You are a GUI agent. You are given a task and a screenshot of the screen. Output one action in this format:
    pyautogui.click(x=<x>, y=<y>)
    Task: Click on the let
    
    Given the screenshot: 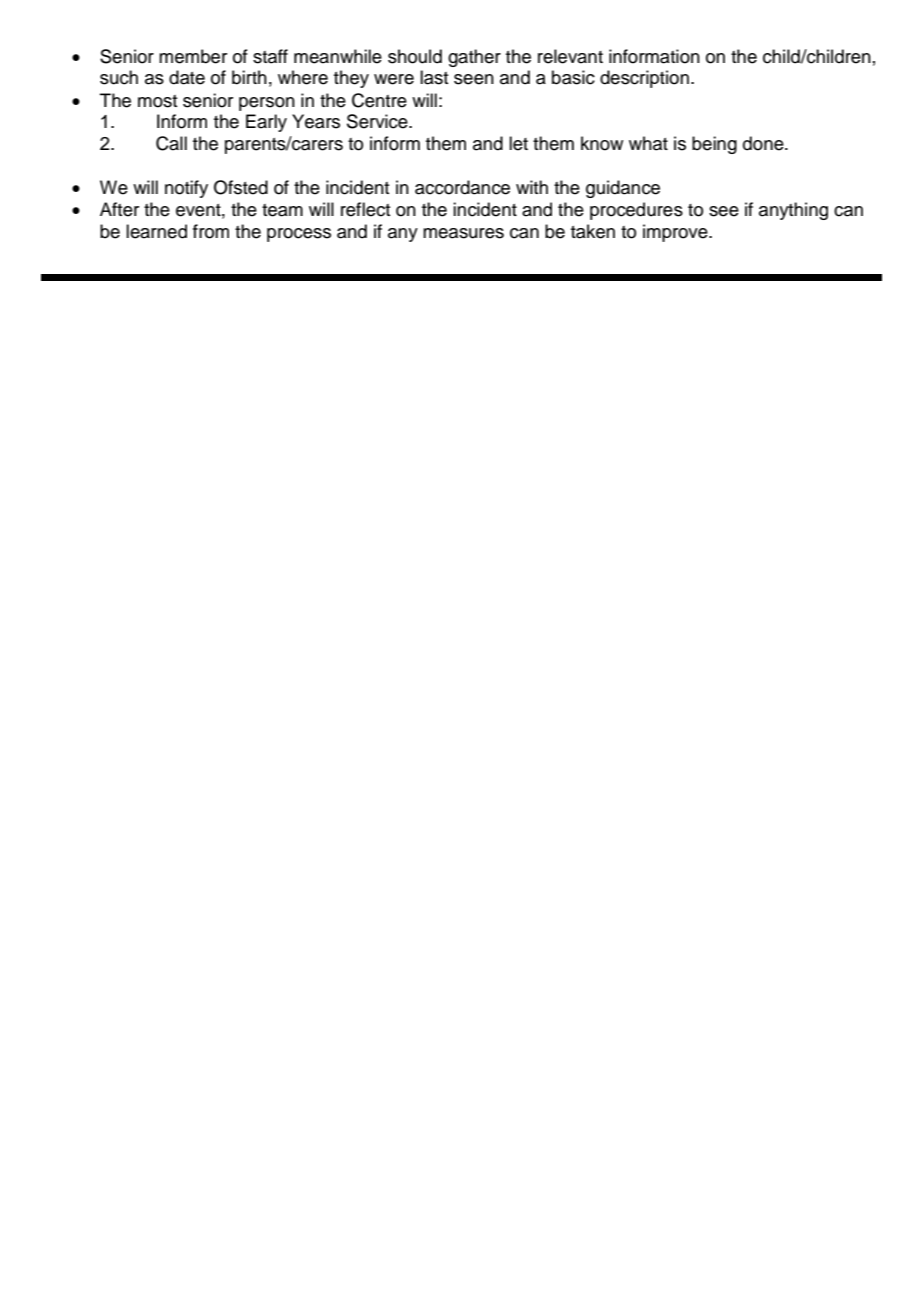 What is the action you would take?
    pyautogui.click(x=518, y=143)
